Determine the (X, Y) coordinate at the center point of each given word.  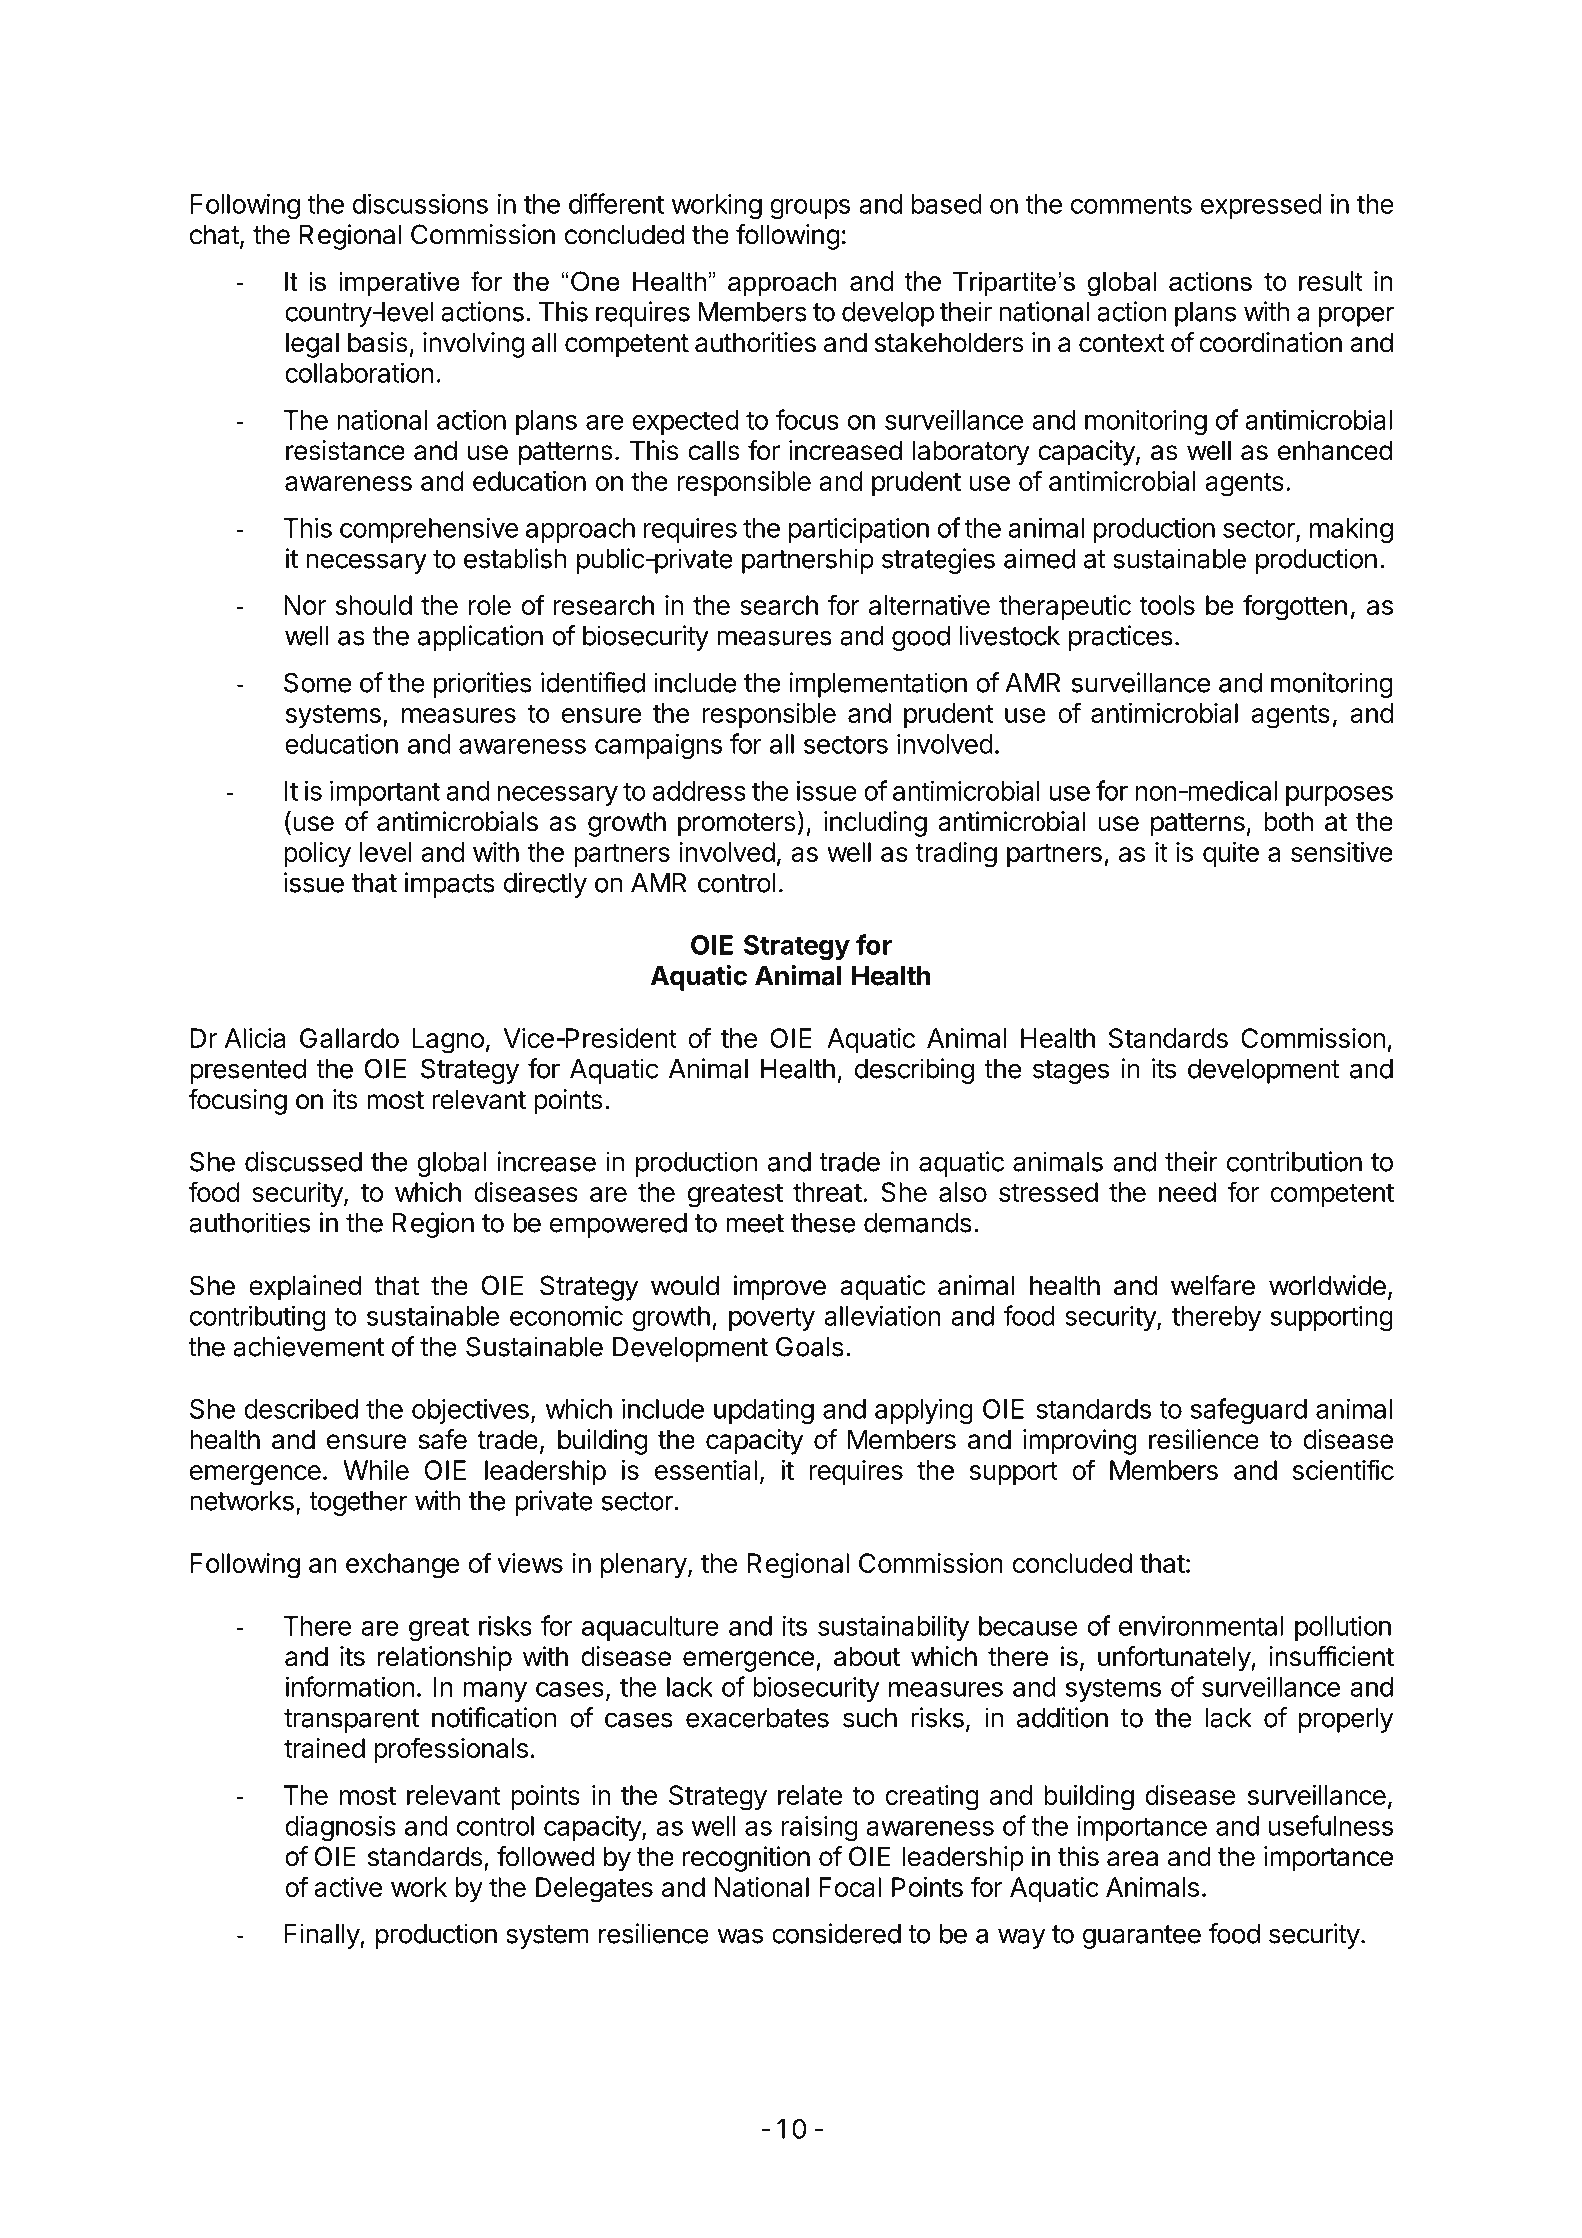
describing (914, 1071)
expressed (1261, 206)
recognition (746, 1859)
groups (810, 209)
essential (706, 1470)
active (348, 1887)
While (376, 1470)
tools (1167, 605)
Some (317, 682)
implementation (878, 685)
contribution (1294, 1161)
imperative (399, 283)
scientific (1343, 1469)
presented (248, 1071)
